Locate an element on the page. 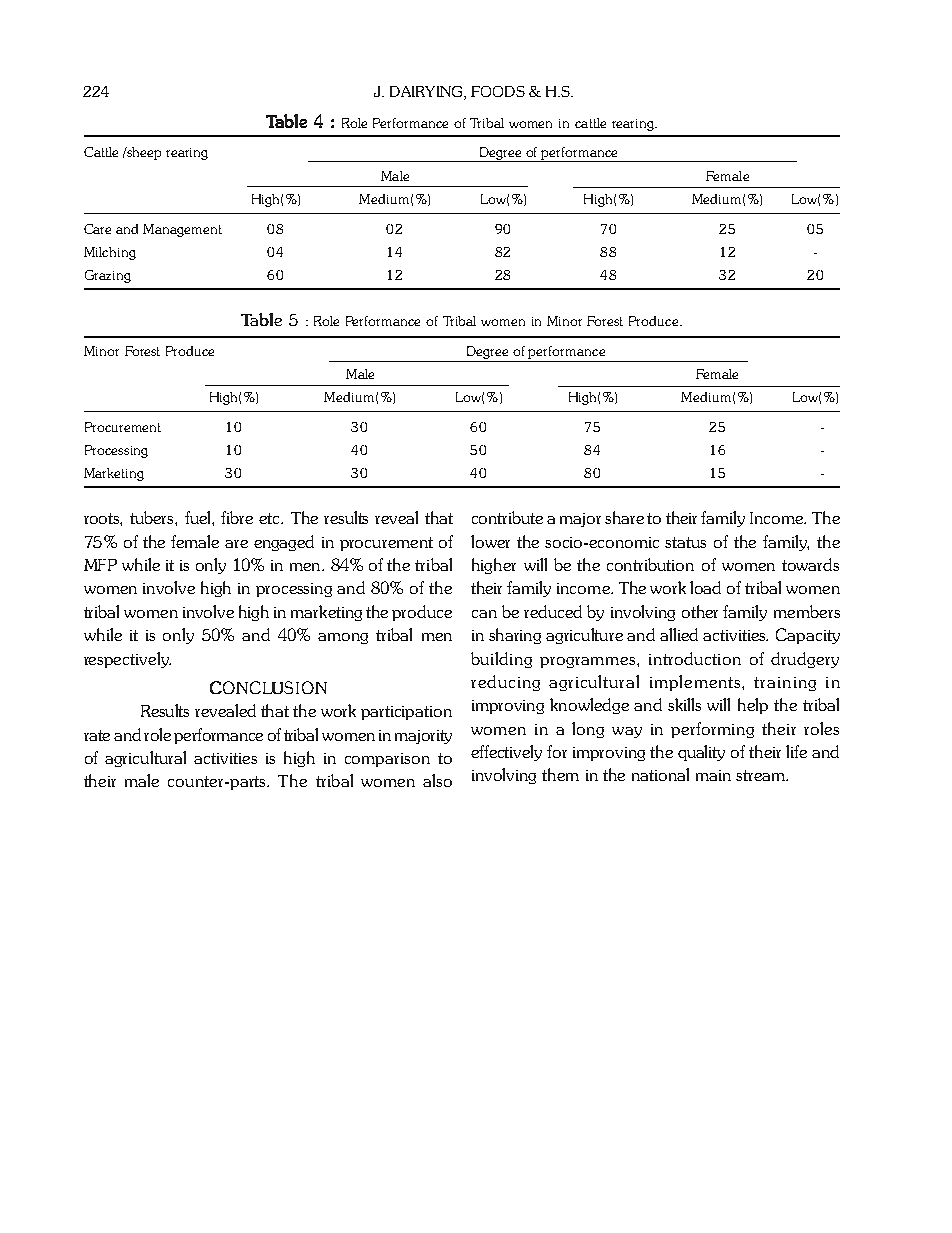 This page has height=1233, width=952. quality is located at coordinates (701, 753).
